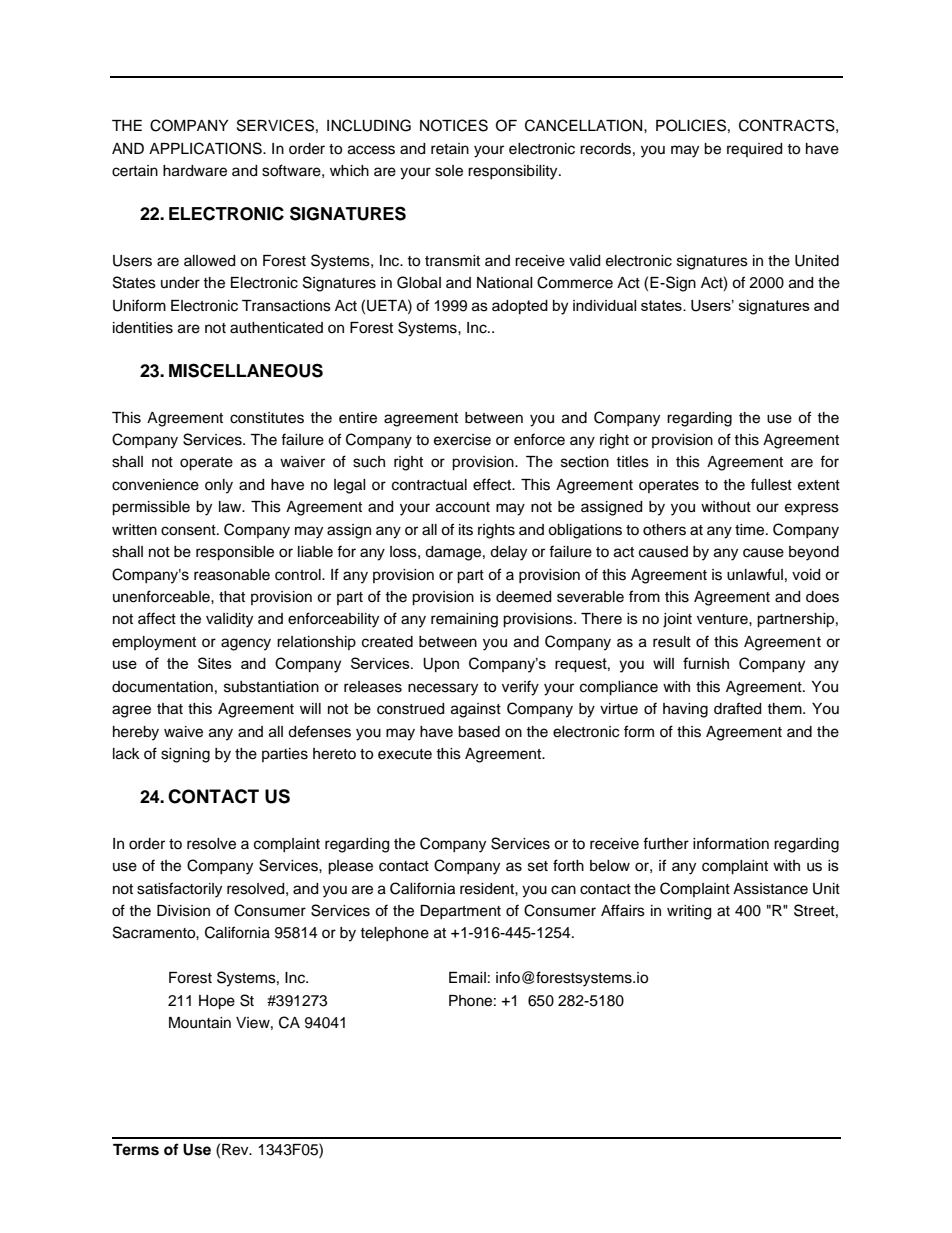 Image resolution: width=952 pixels, height=1233 pixels. Describe the element at coordinates (467, 978) in the screenshot. I see `Email` at that location.
